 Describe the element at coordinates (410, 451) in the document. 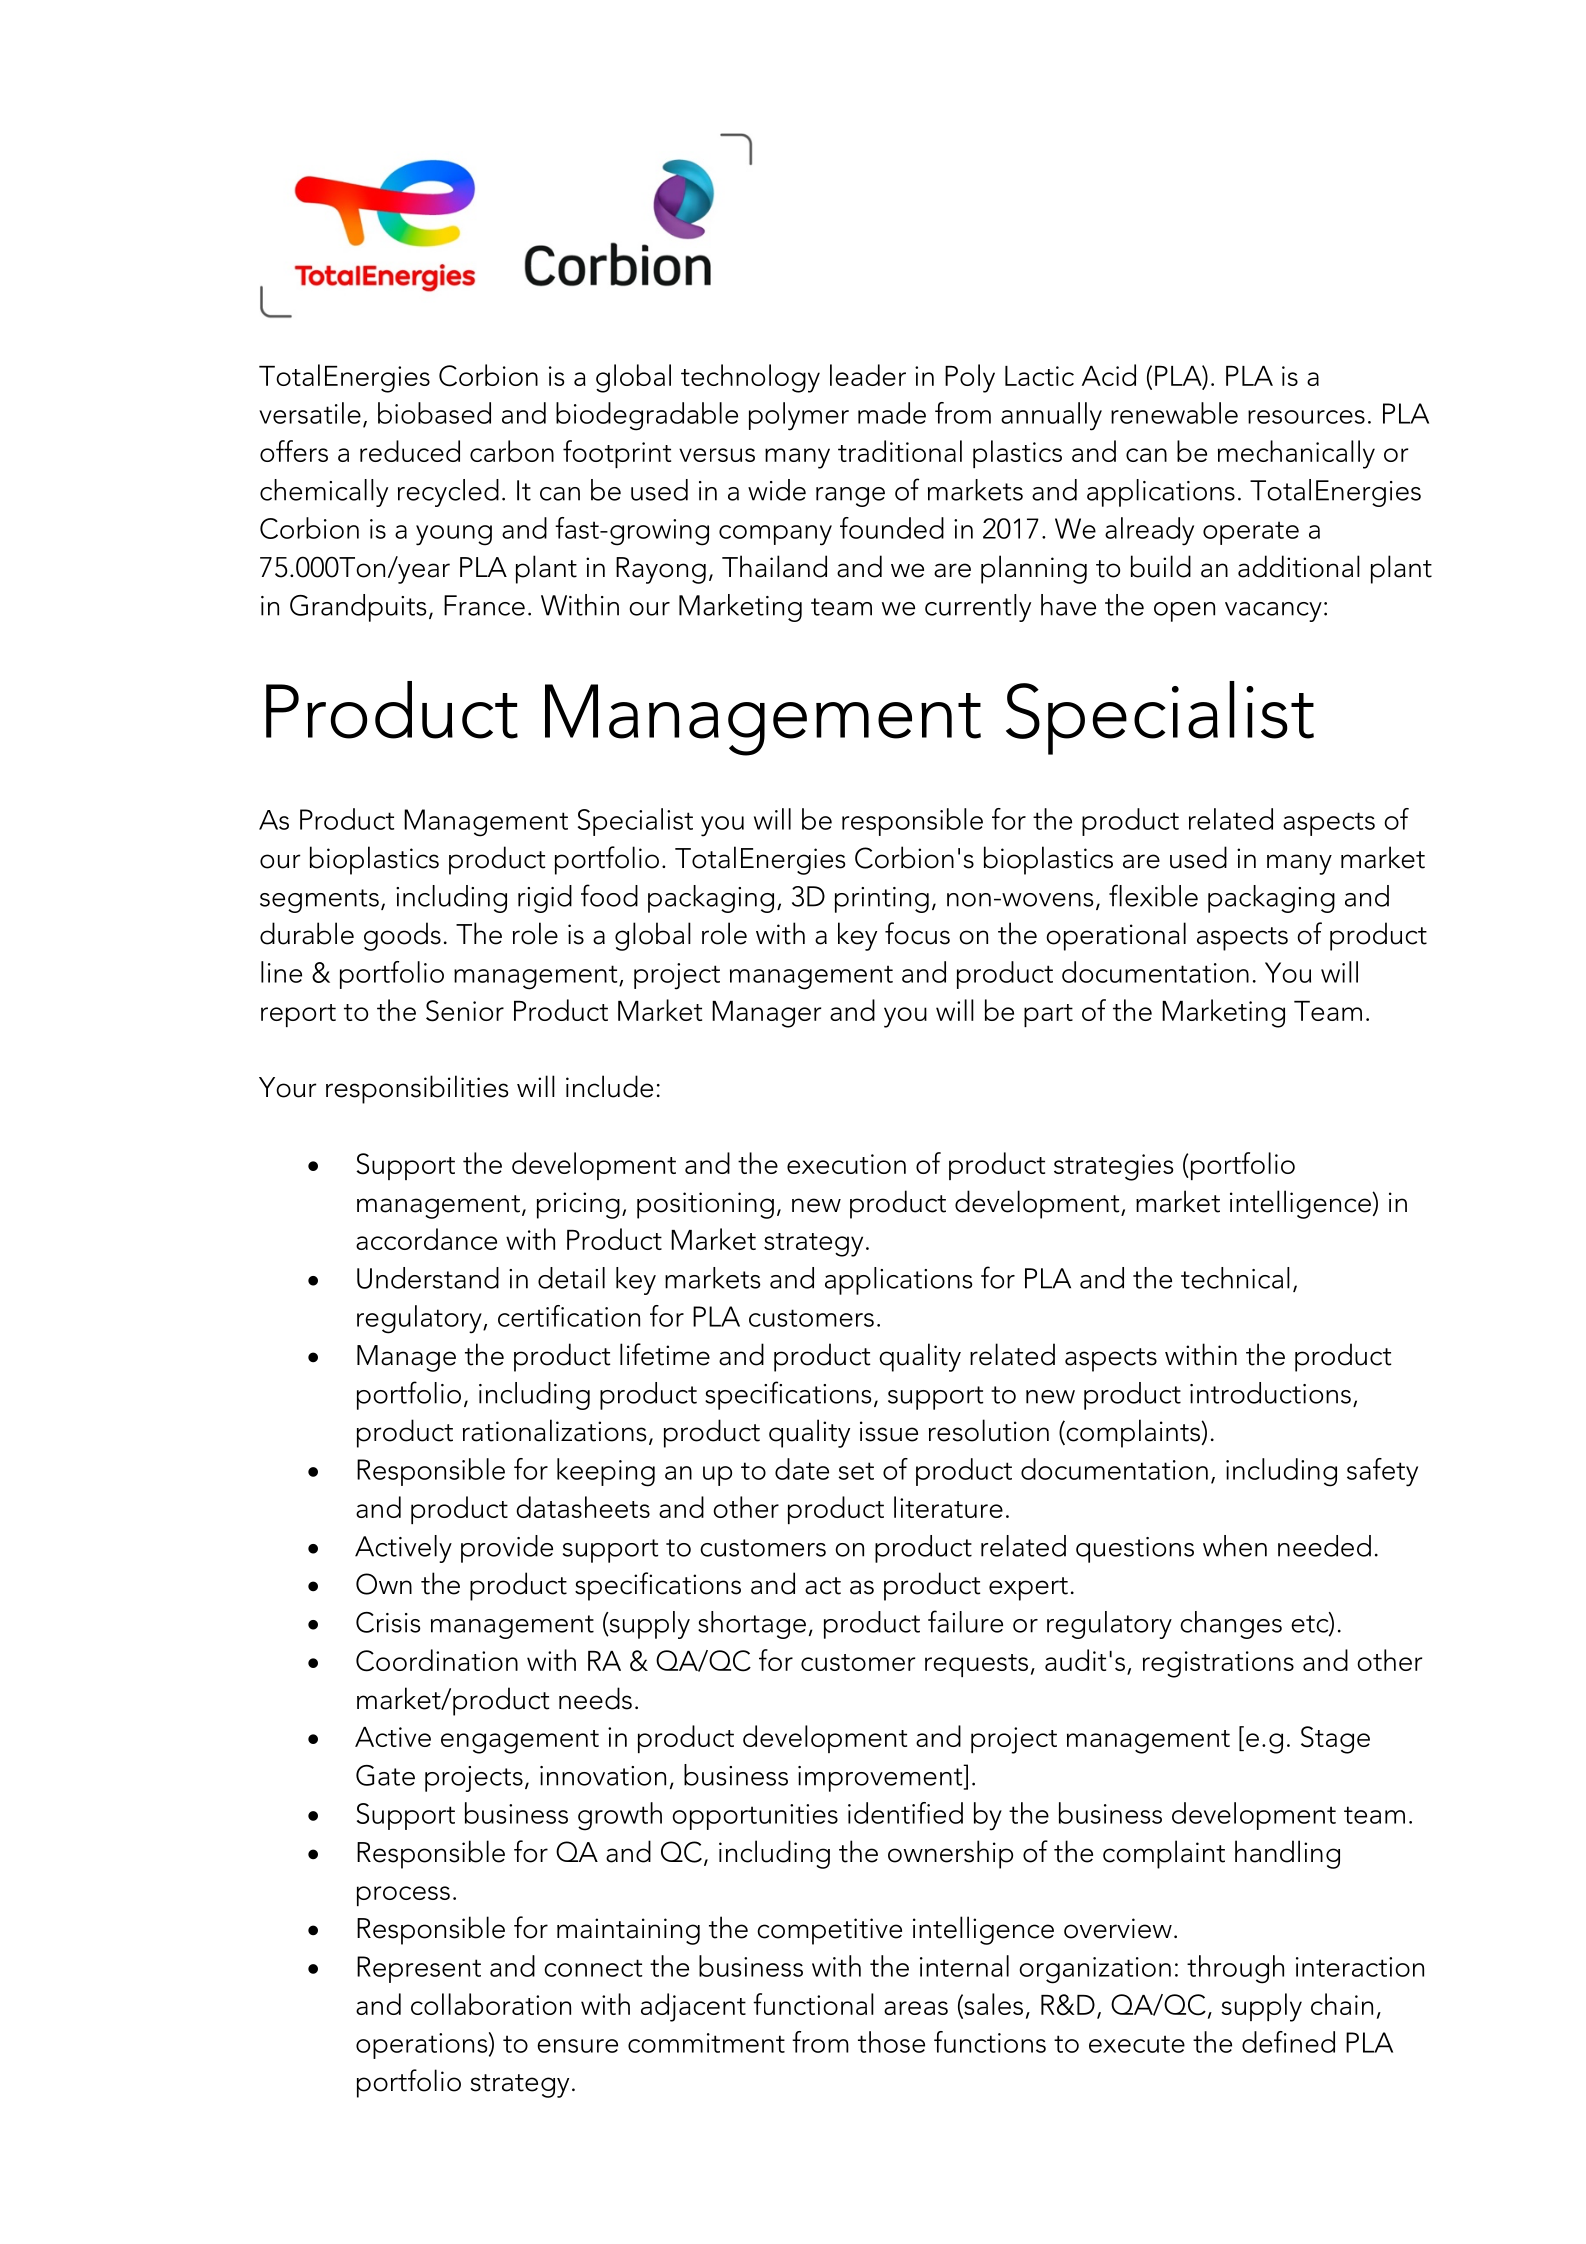

I see `reduced` at that location.
